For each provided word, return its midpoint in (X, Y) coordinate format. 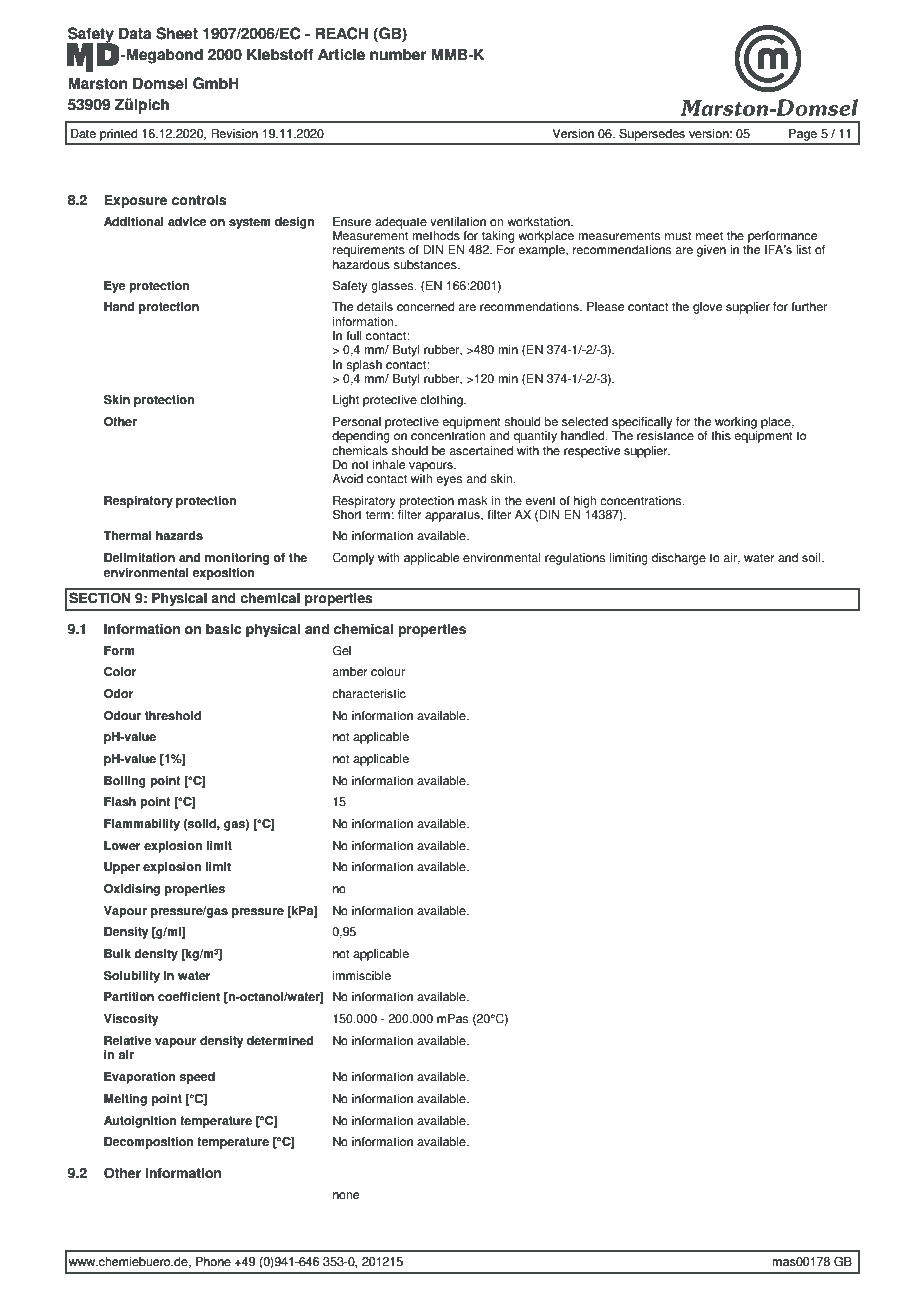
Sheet (177, 33)
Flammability (142, 825)
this (721, 436)
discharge (679, 559)
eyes (449, 481)
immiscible (362, 976)
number (398, 54)
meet (709, 236)
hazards (179, 536)
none (346, 1196)
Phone (213, 1262)
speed (197, 1078)
